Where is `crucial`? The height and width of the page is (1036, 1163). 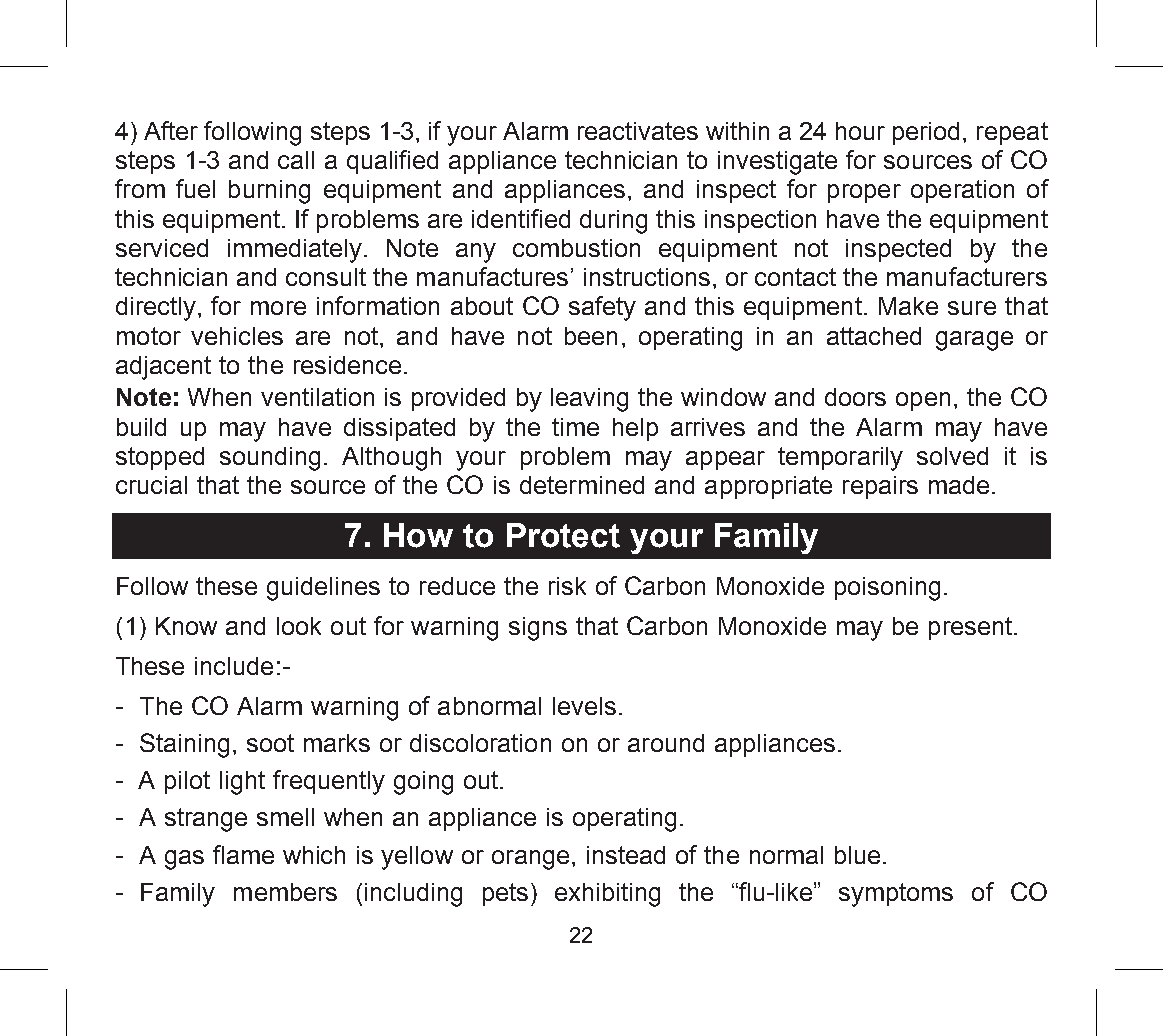 crucial is located at coordinates (151, 485).
